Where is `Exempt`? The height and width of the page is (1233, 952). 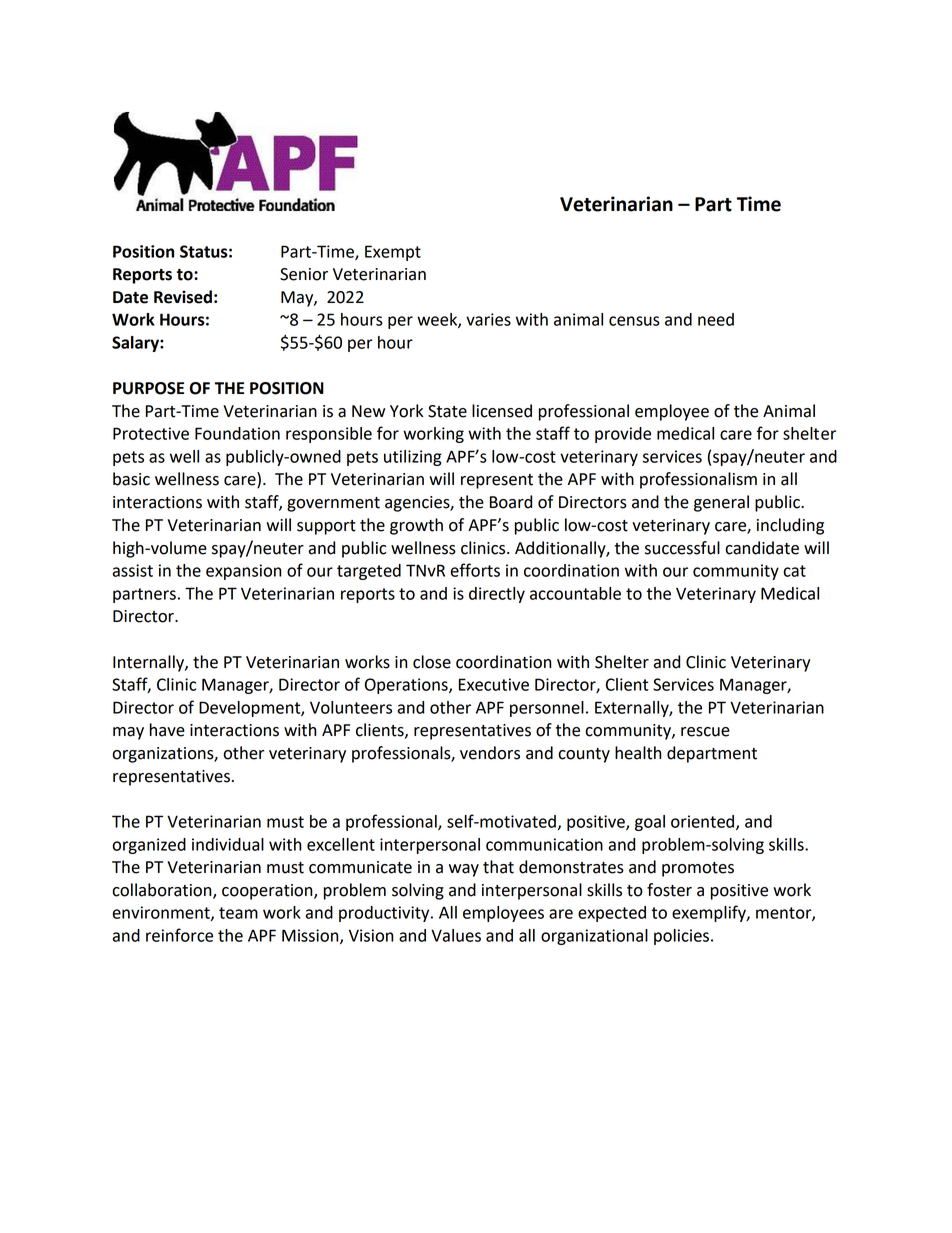 Exempt is located at coordinates (393, 253).
